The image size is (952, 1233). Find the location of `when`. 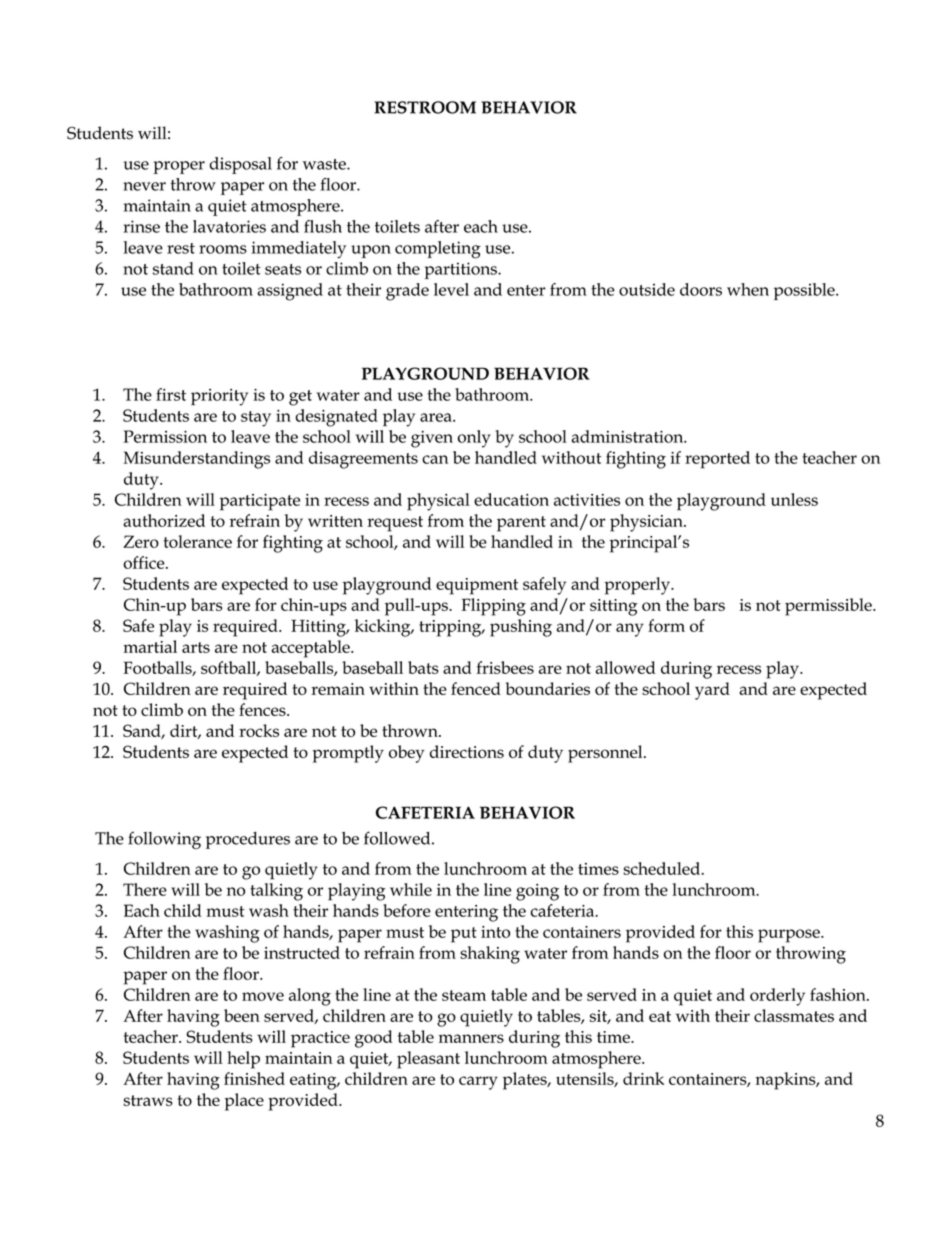

when is located at coordinates (748, 289).
